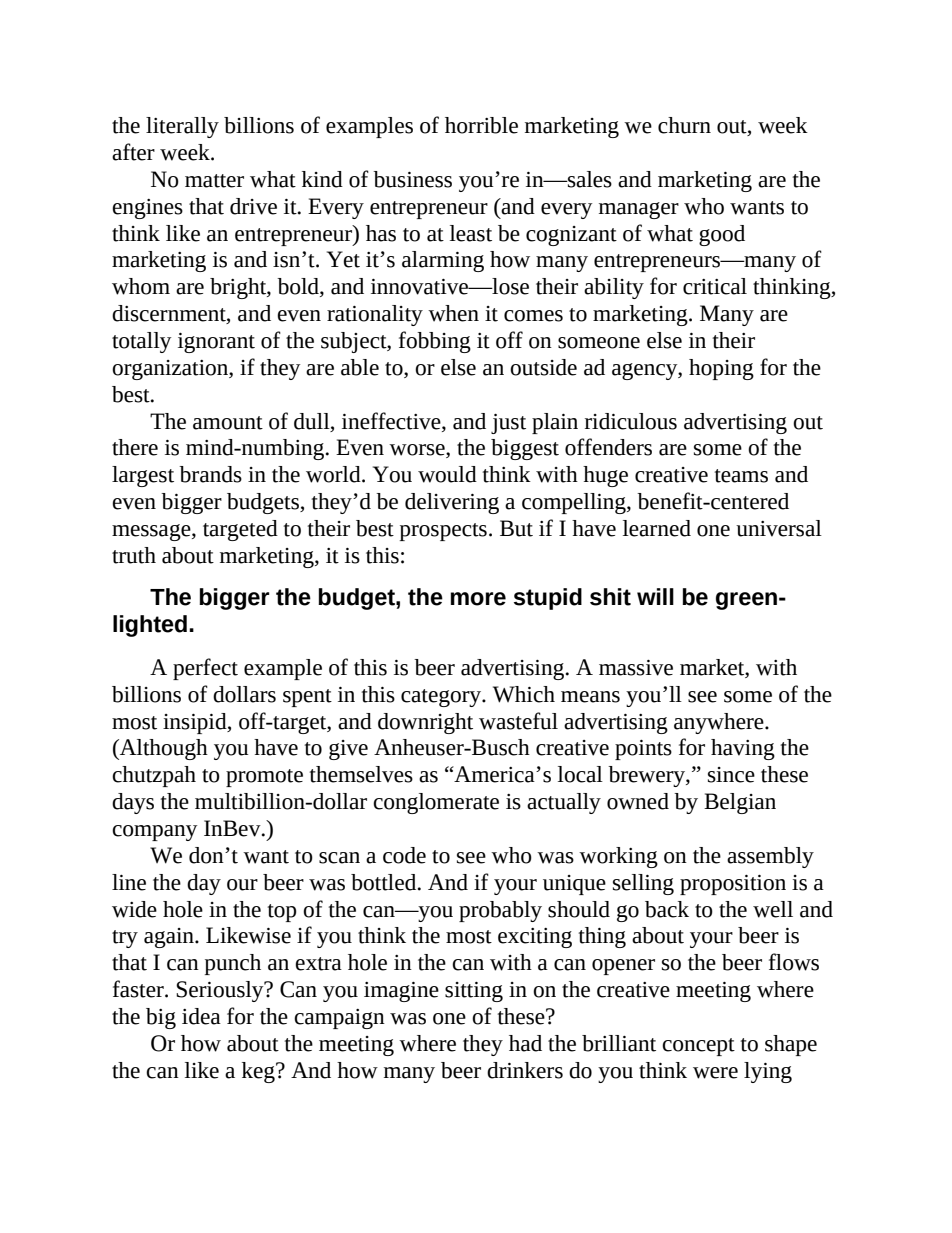 The height and width of the document is (1233, 952). Describe the element at coordinates (201, 1016) in the document. I see `idea` at that location.
